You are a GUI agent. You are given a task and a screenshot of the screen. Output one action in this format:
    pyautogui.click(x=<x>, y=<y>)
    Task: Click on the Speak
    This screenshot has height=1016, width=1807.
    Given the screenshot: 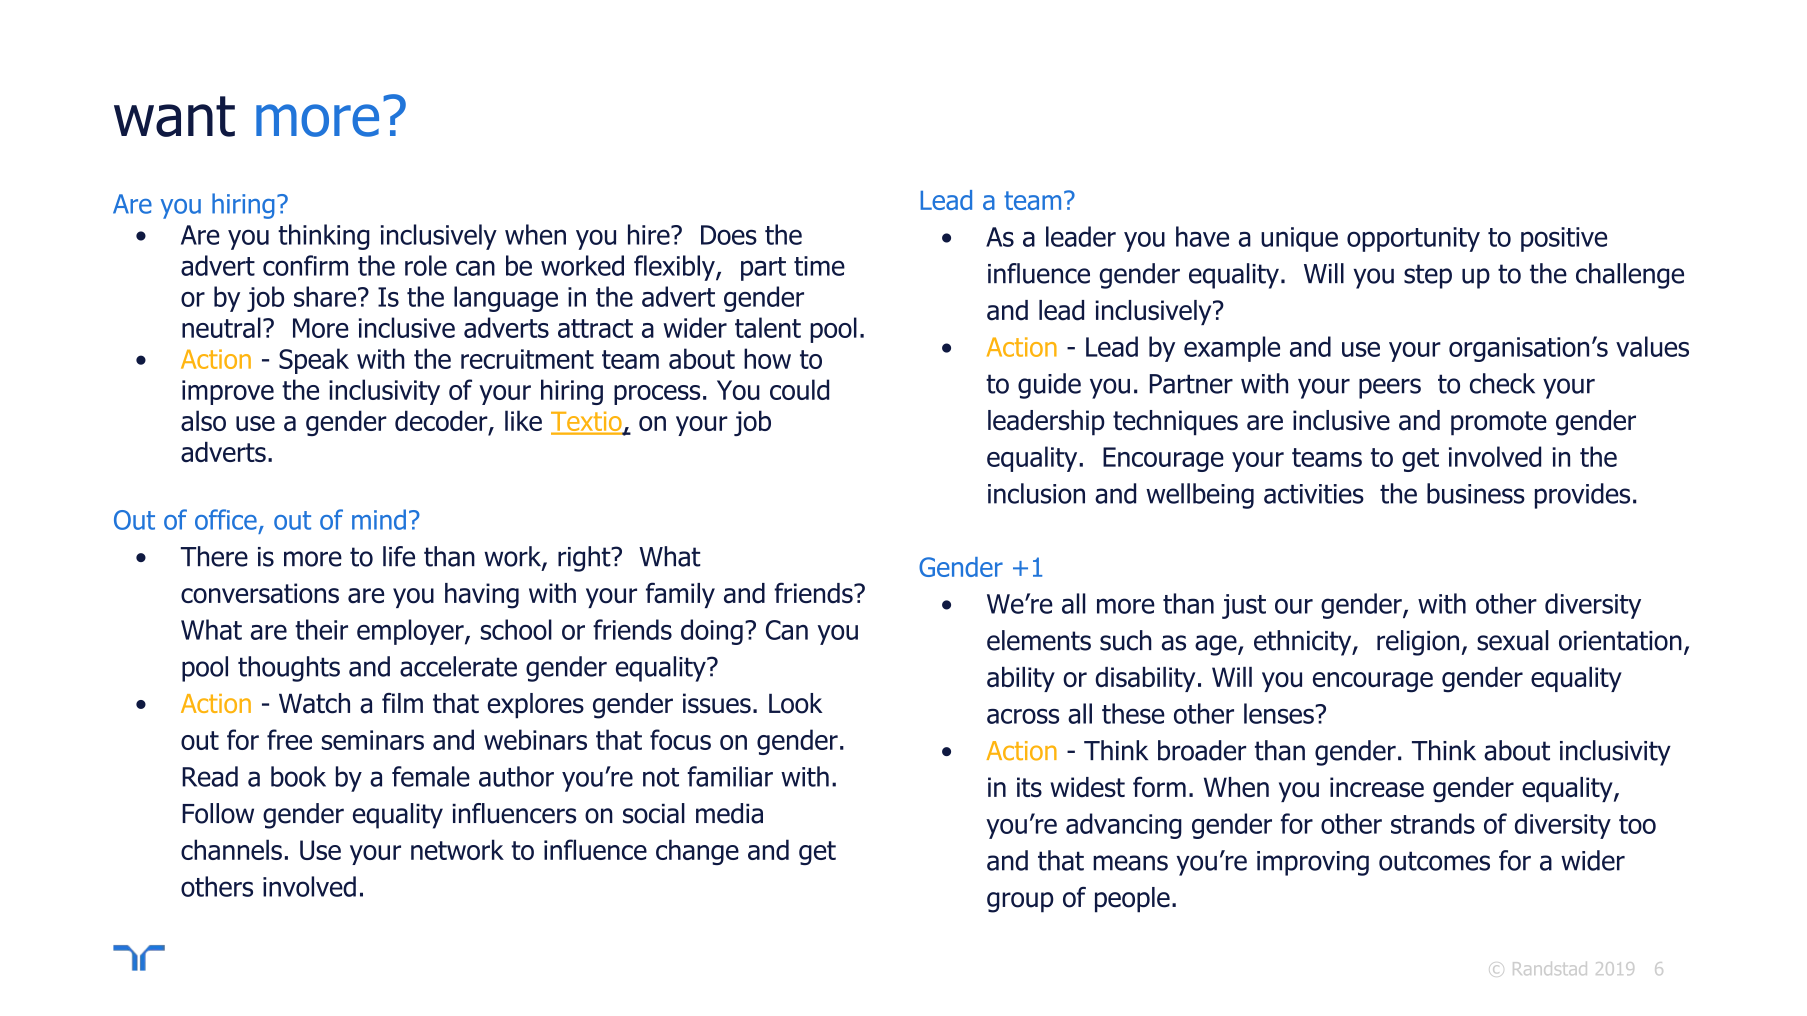 What is the action you would take?
    pyautogui.click(x=314, y=361)
